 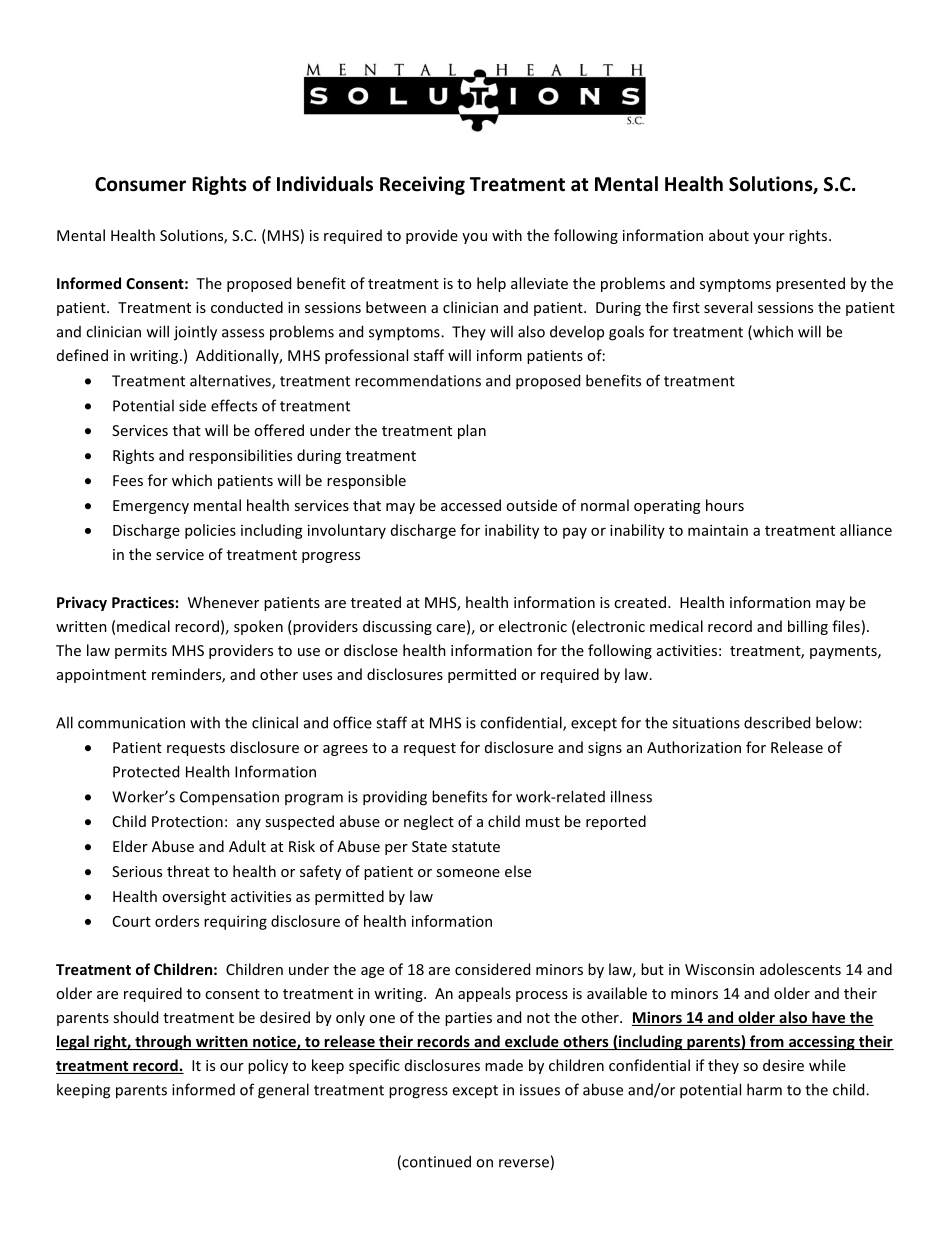 I want to click on your, so click(x=769, y=238).
